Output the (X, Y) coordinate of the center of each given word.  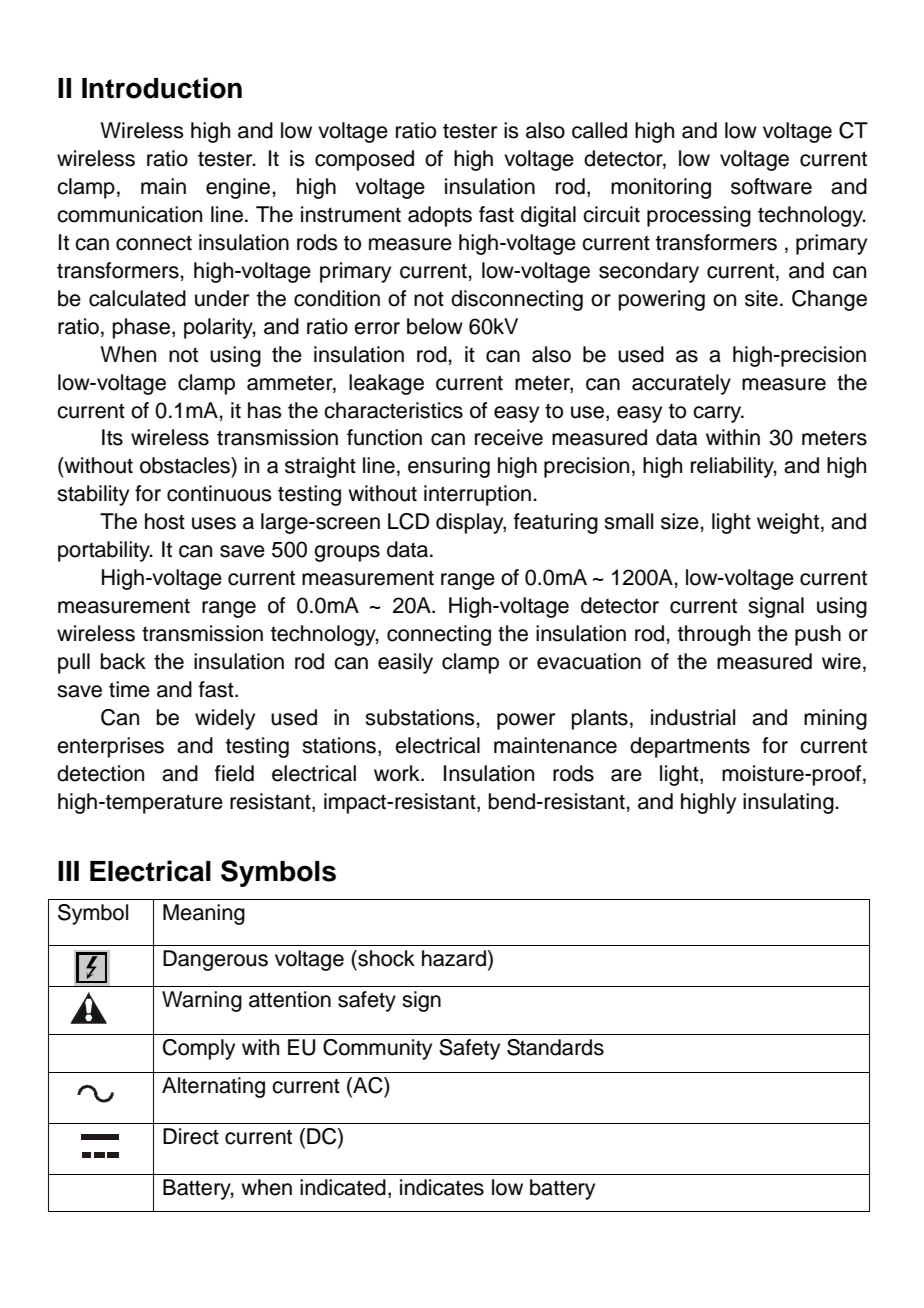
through (714, 635)
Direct (191, 1136)
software (771, 186)
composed (364, 160)
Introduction (162, 88)
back (123, 661)
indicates (442, 1187)
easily (405, 663)
